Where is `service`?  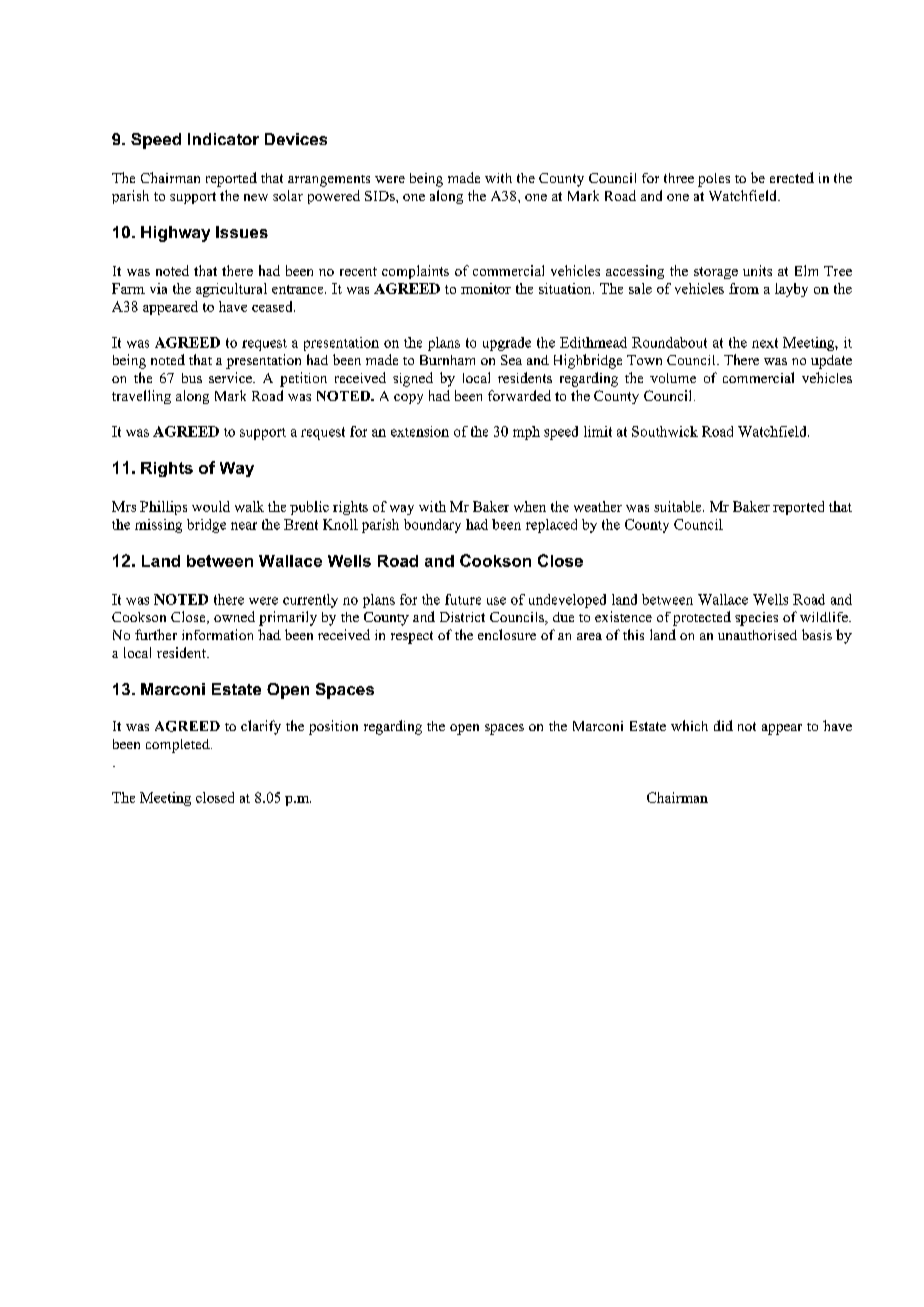
service is located at coordinates (231, 377).
